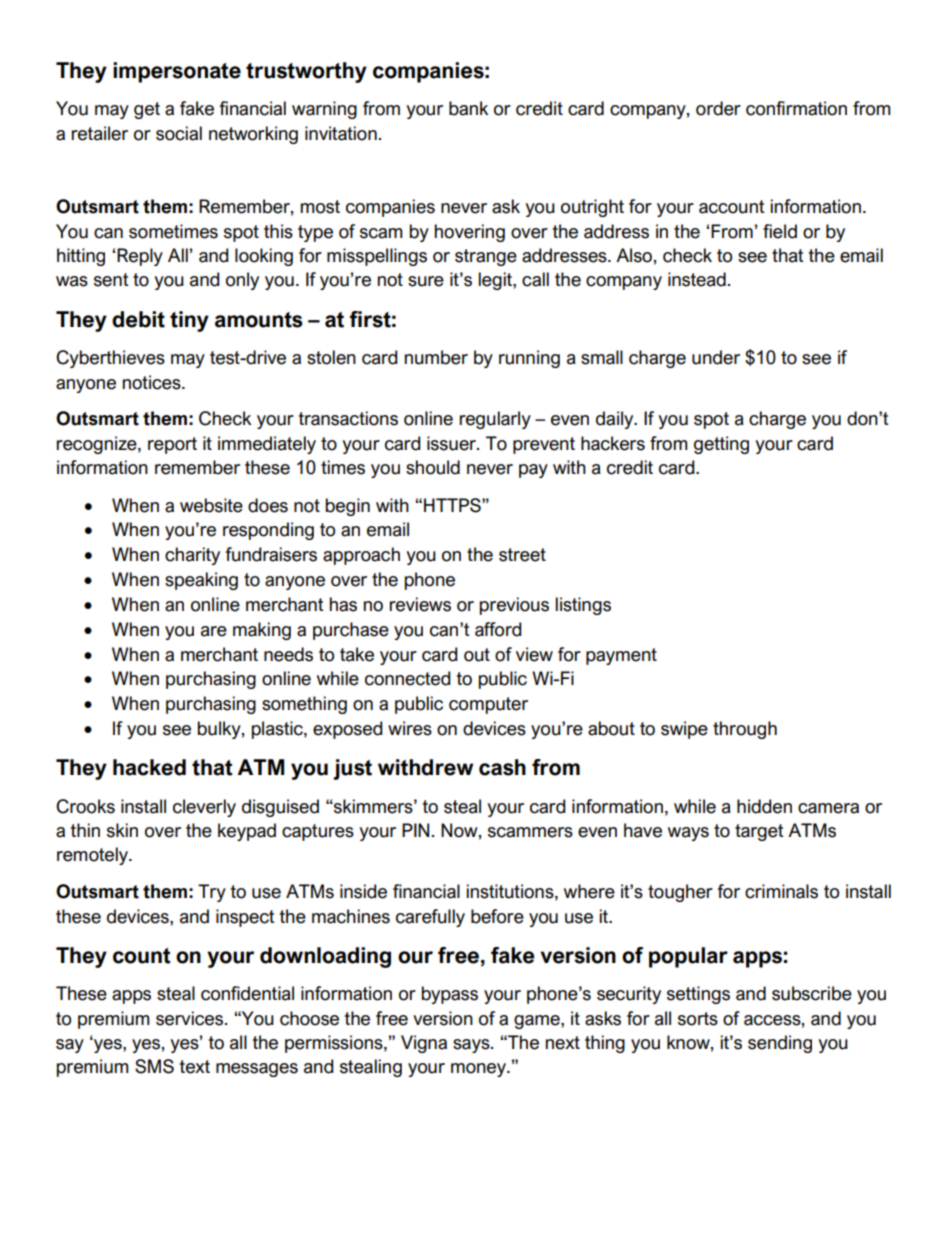 The height and width of the screenshot is (1233, 952). Describe the element at coordinates (764, 806) in the screenshot. I see `hidden` at that location.
